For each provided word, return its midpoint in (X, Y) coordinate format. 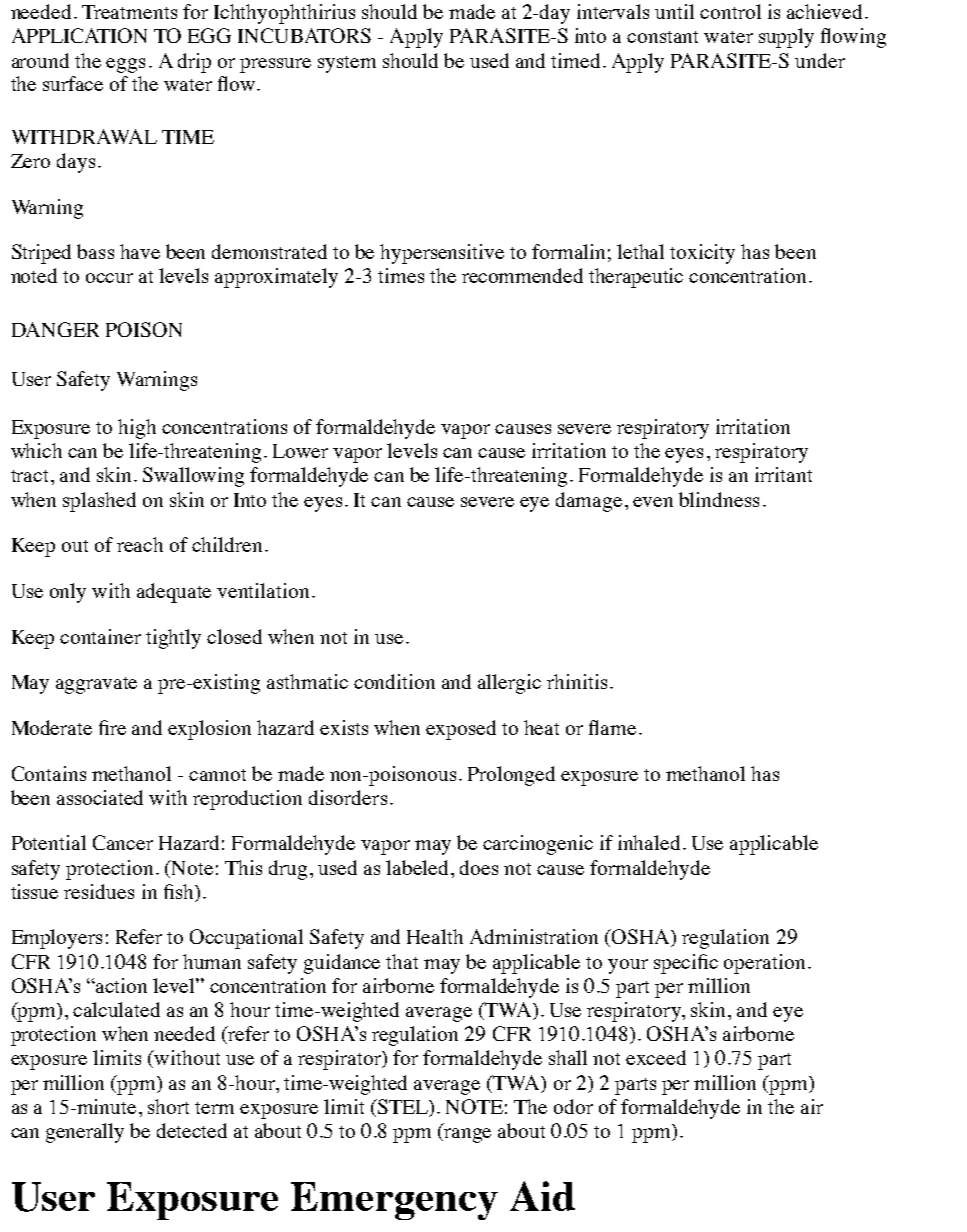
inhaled (649, 842)
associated (100, 797)
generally (85, 1133)
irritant (783, 474)
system (347, 64)
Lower (300, 451)
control (730, 11)
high (137, 429)
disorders (348, 797)
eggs (125, 65)
